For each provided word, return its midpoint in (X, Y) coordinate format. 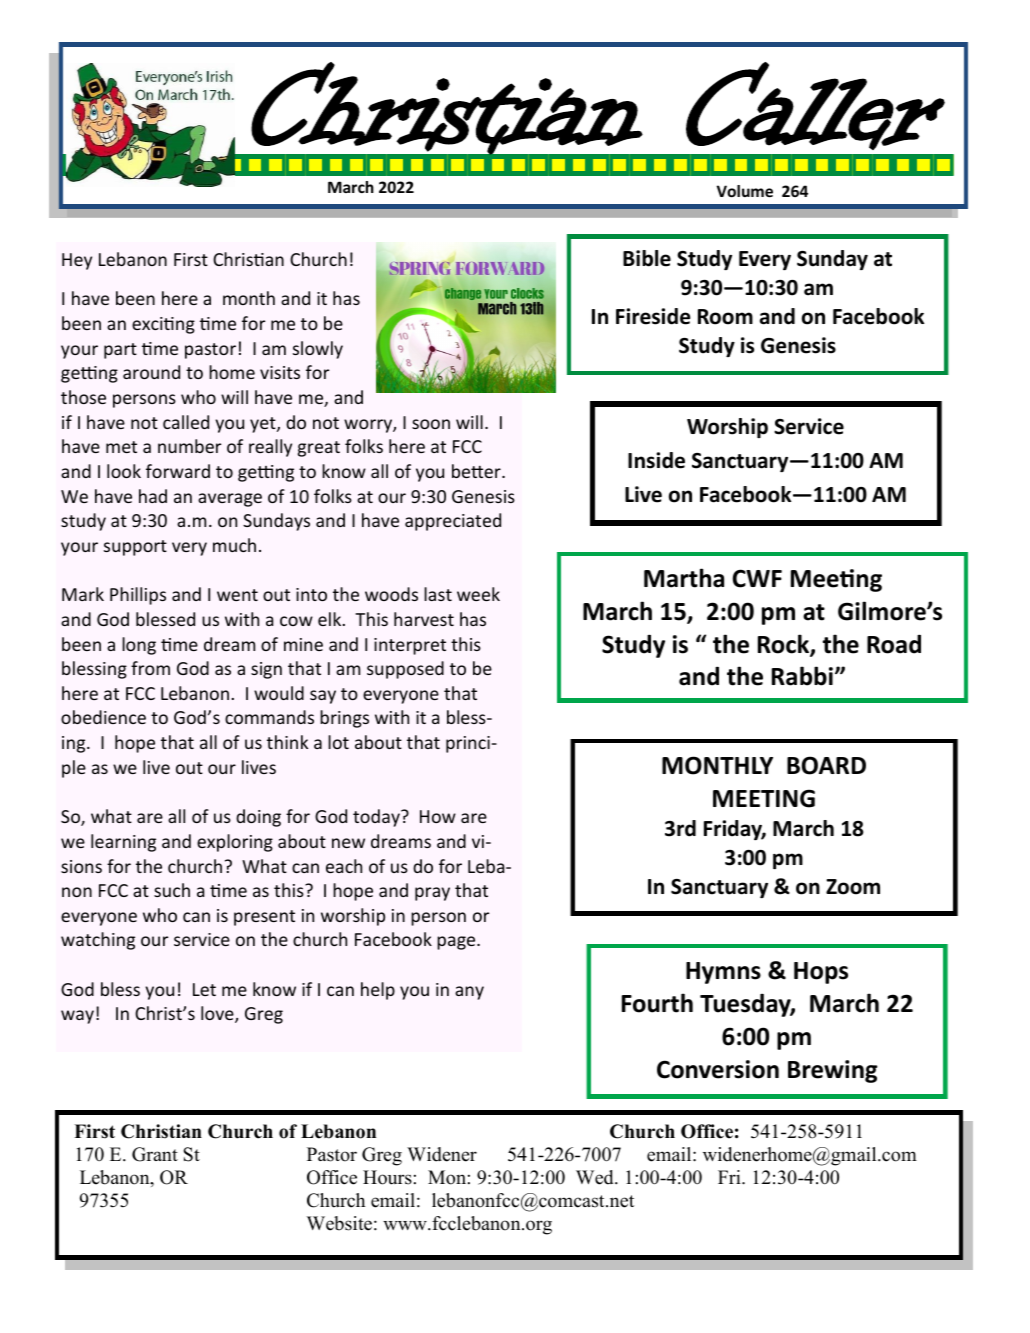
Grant (155, 1154)
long (139, 646)
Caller (815, 106)
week (478, 594)
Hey (77, 261)
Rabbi (802, 676)
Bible (647, 258)
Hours (387, 1177)
